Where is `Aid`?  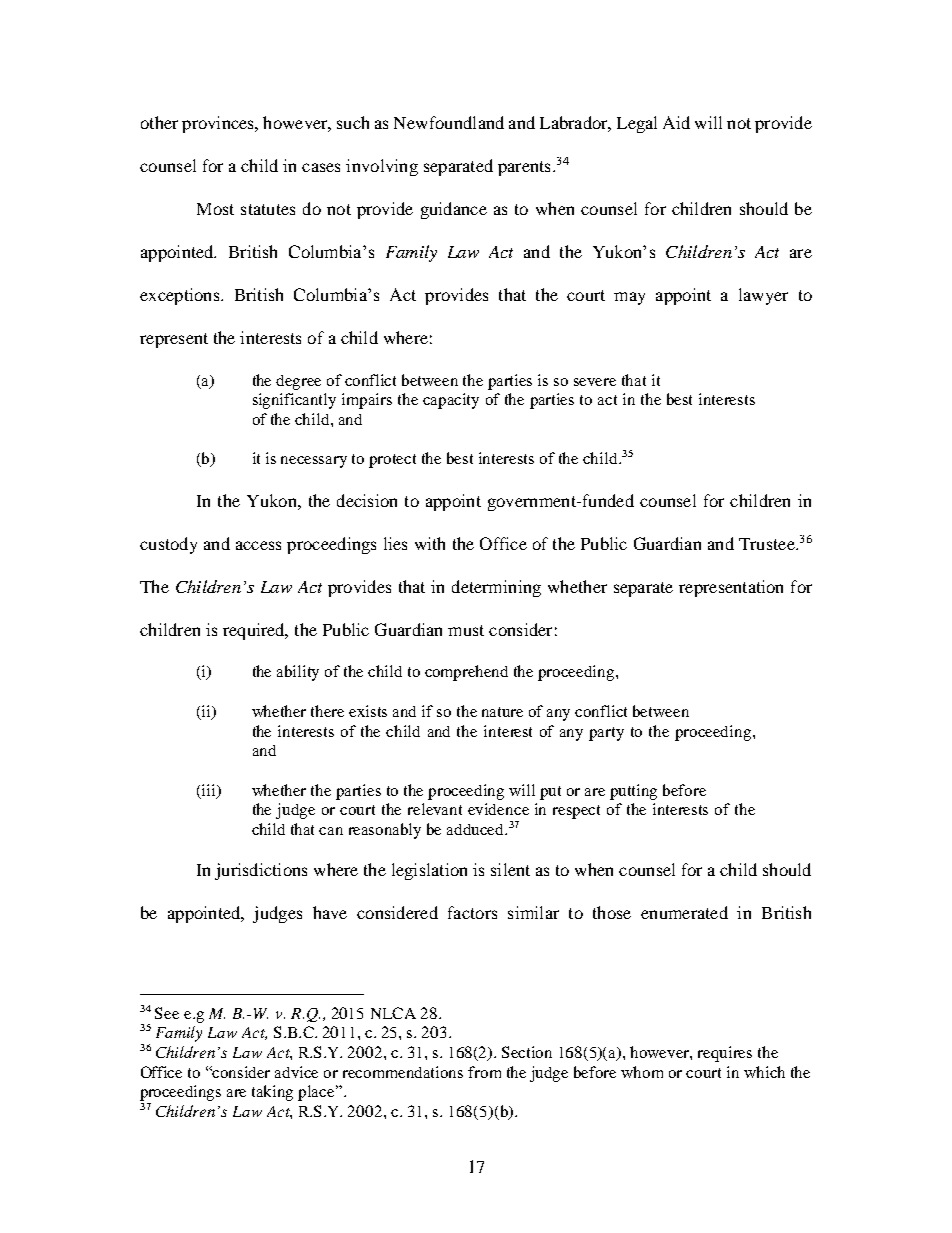 Aid is located at coordinates (676, 122).
